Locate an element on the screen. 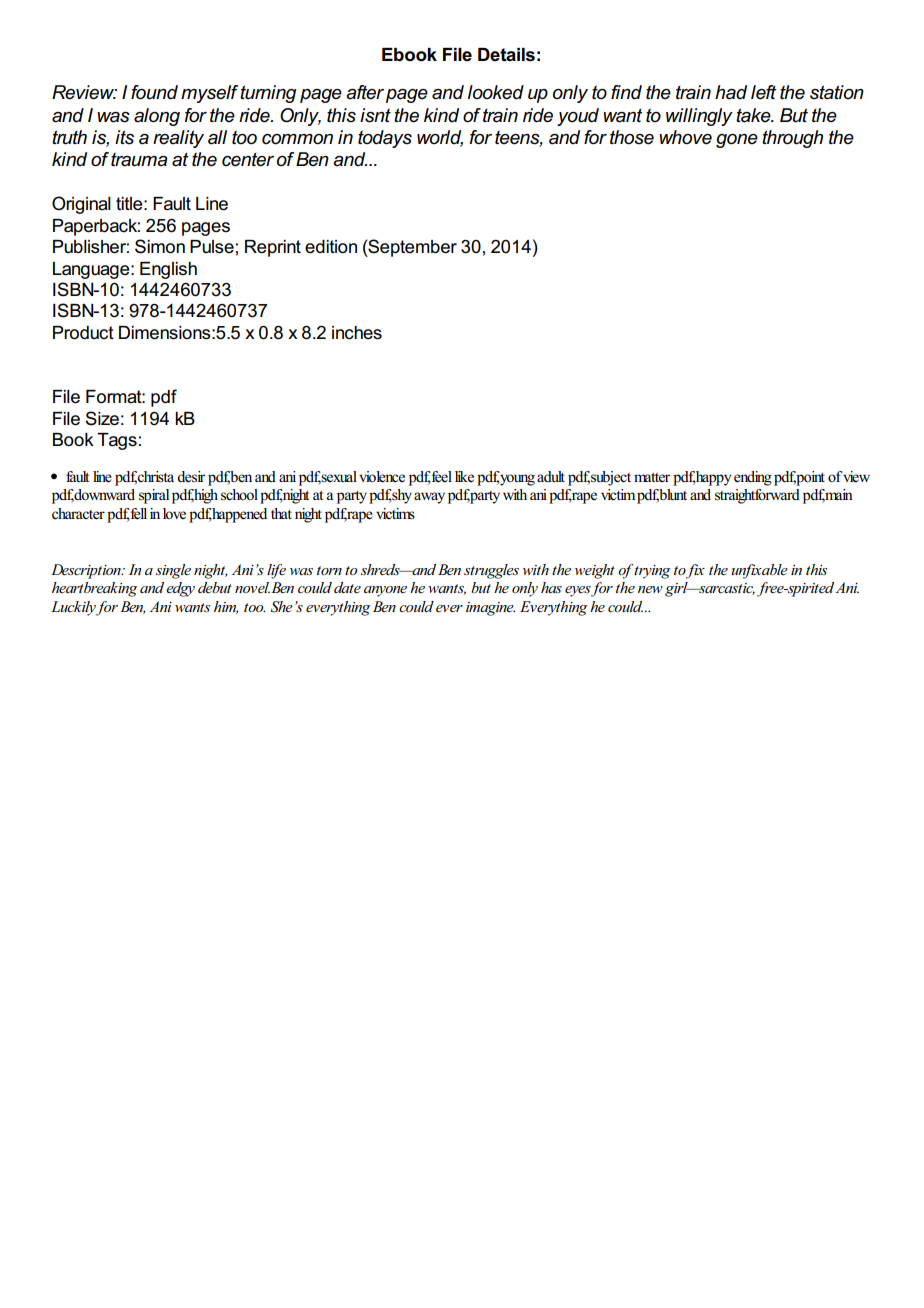 This screenshot has height=1308, width=924. inches is located at coordinates (357, 333).
